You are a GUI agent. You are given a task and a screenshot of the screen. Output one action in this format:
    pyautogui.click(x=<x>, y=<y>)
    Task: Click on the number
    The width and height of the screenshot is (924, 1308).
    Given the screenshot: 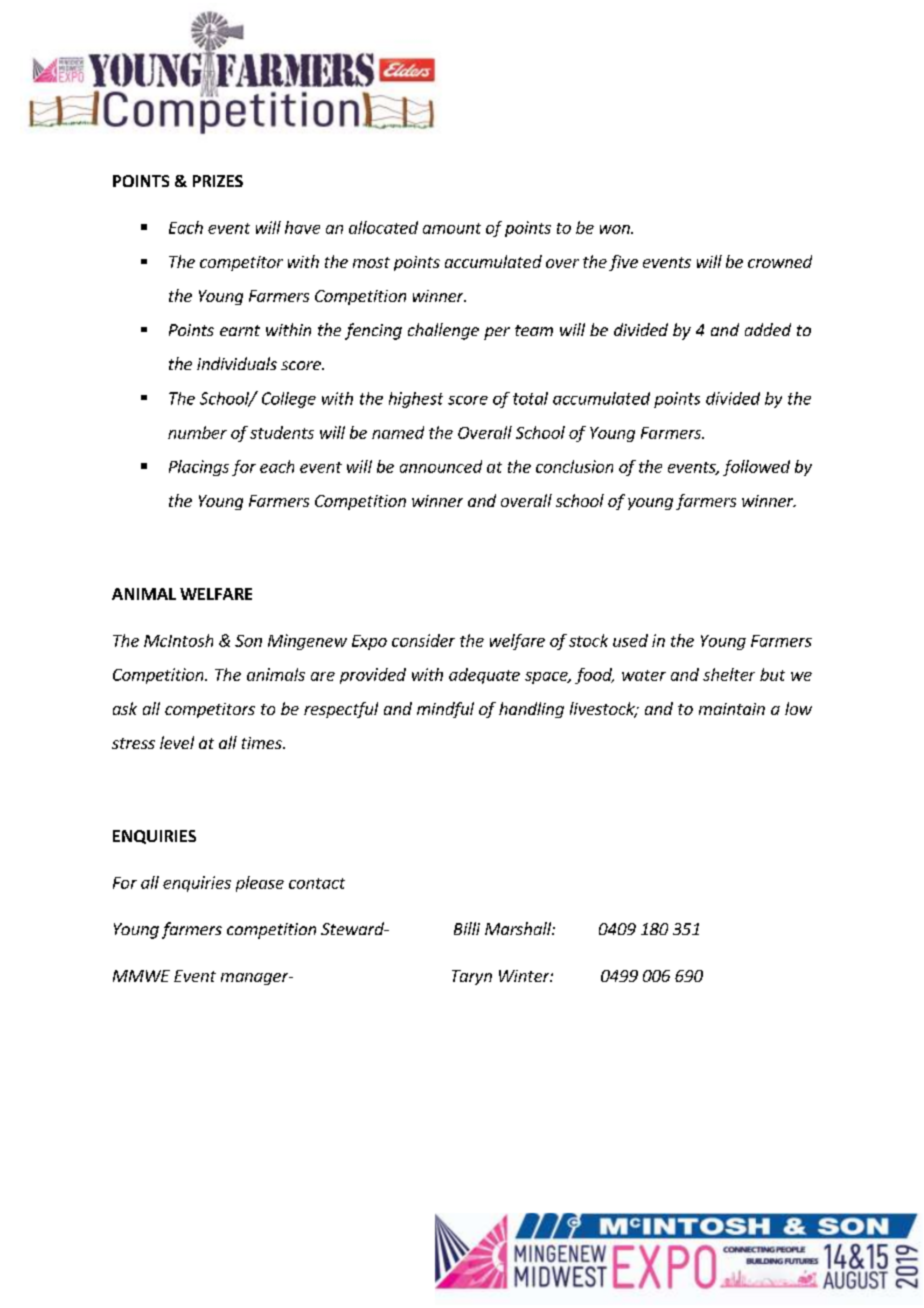 What is the action you would take?
    pyautogui.click(x=197, y=432)
